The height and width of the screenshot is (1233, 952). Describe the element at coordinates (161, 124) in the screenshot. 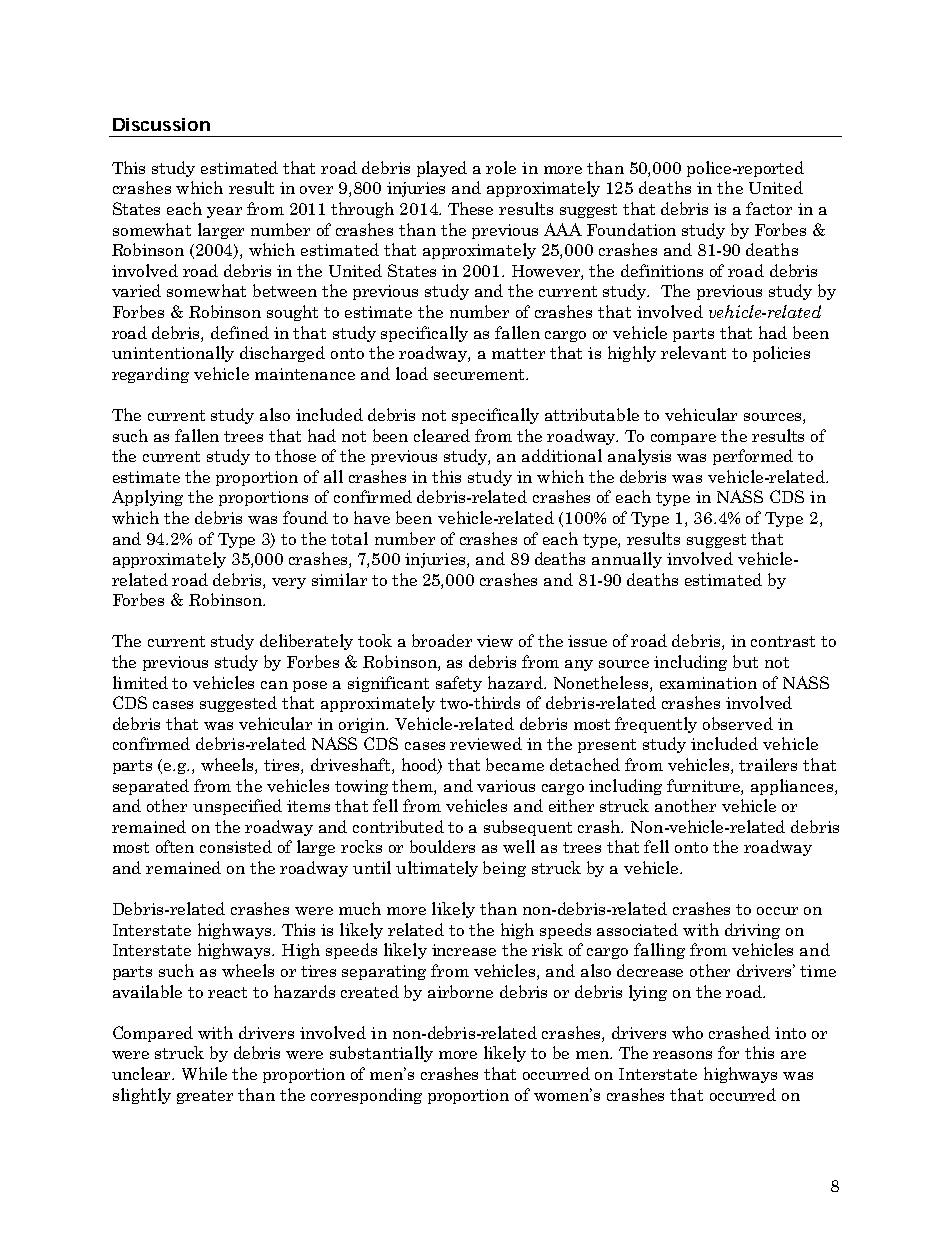

I see `Discussion` at that location.
